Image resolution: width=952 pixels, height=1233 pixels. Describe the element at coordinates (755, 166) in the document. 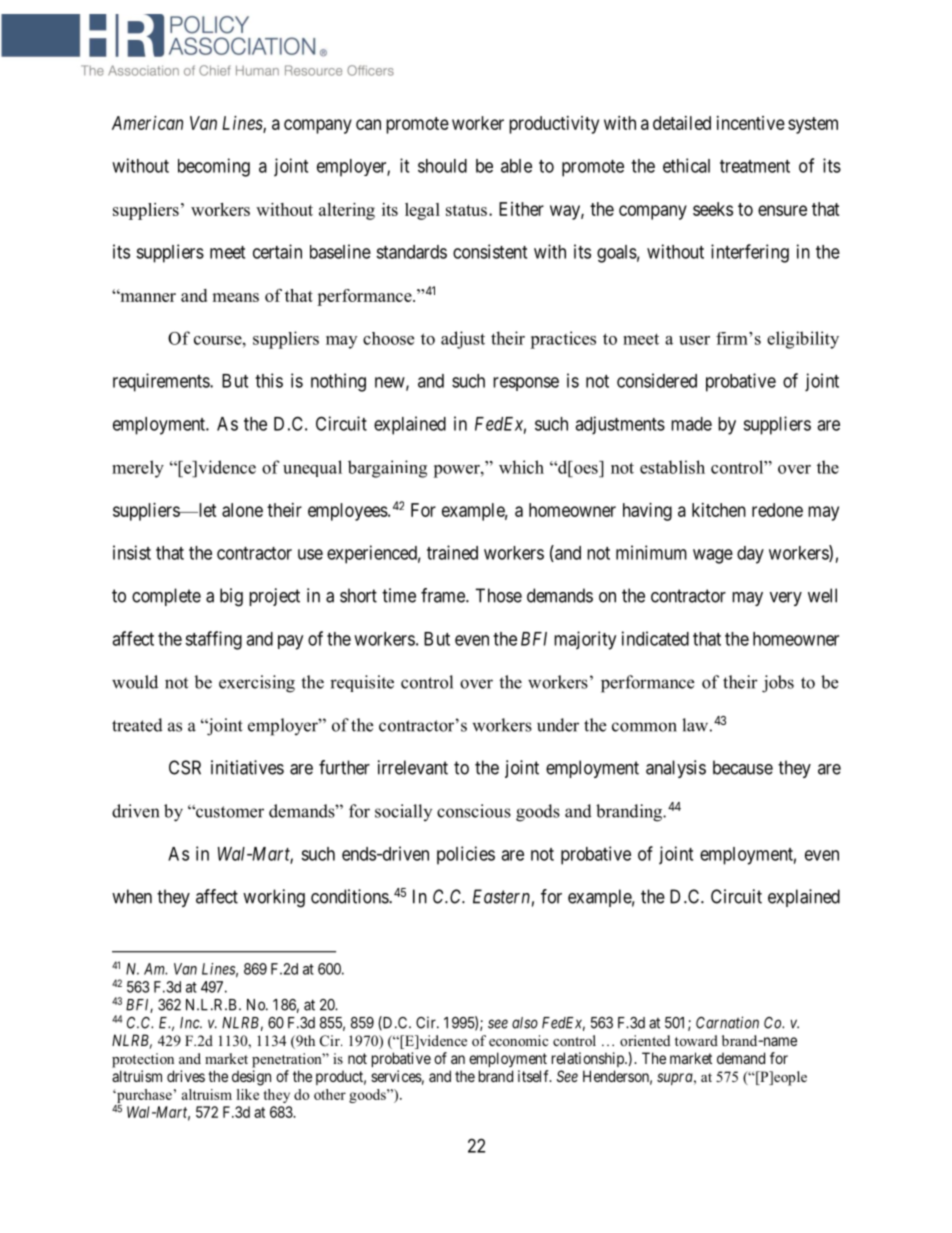

I see `treatment` at that location.
